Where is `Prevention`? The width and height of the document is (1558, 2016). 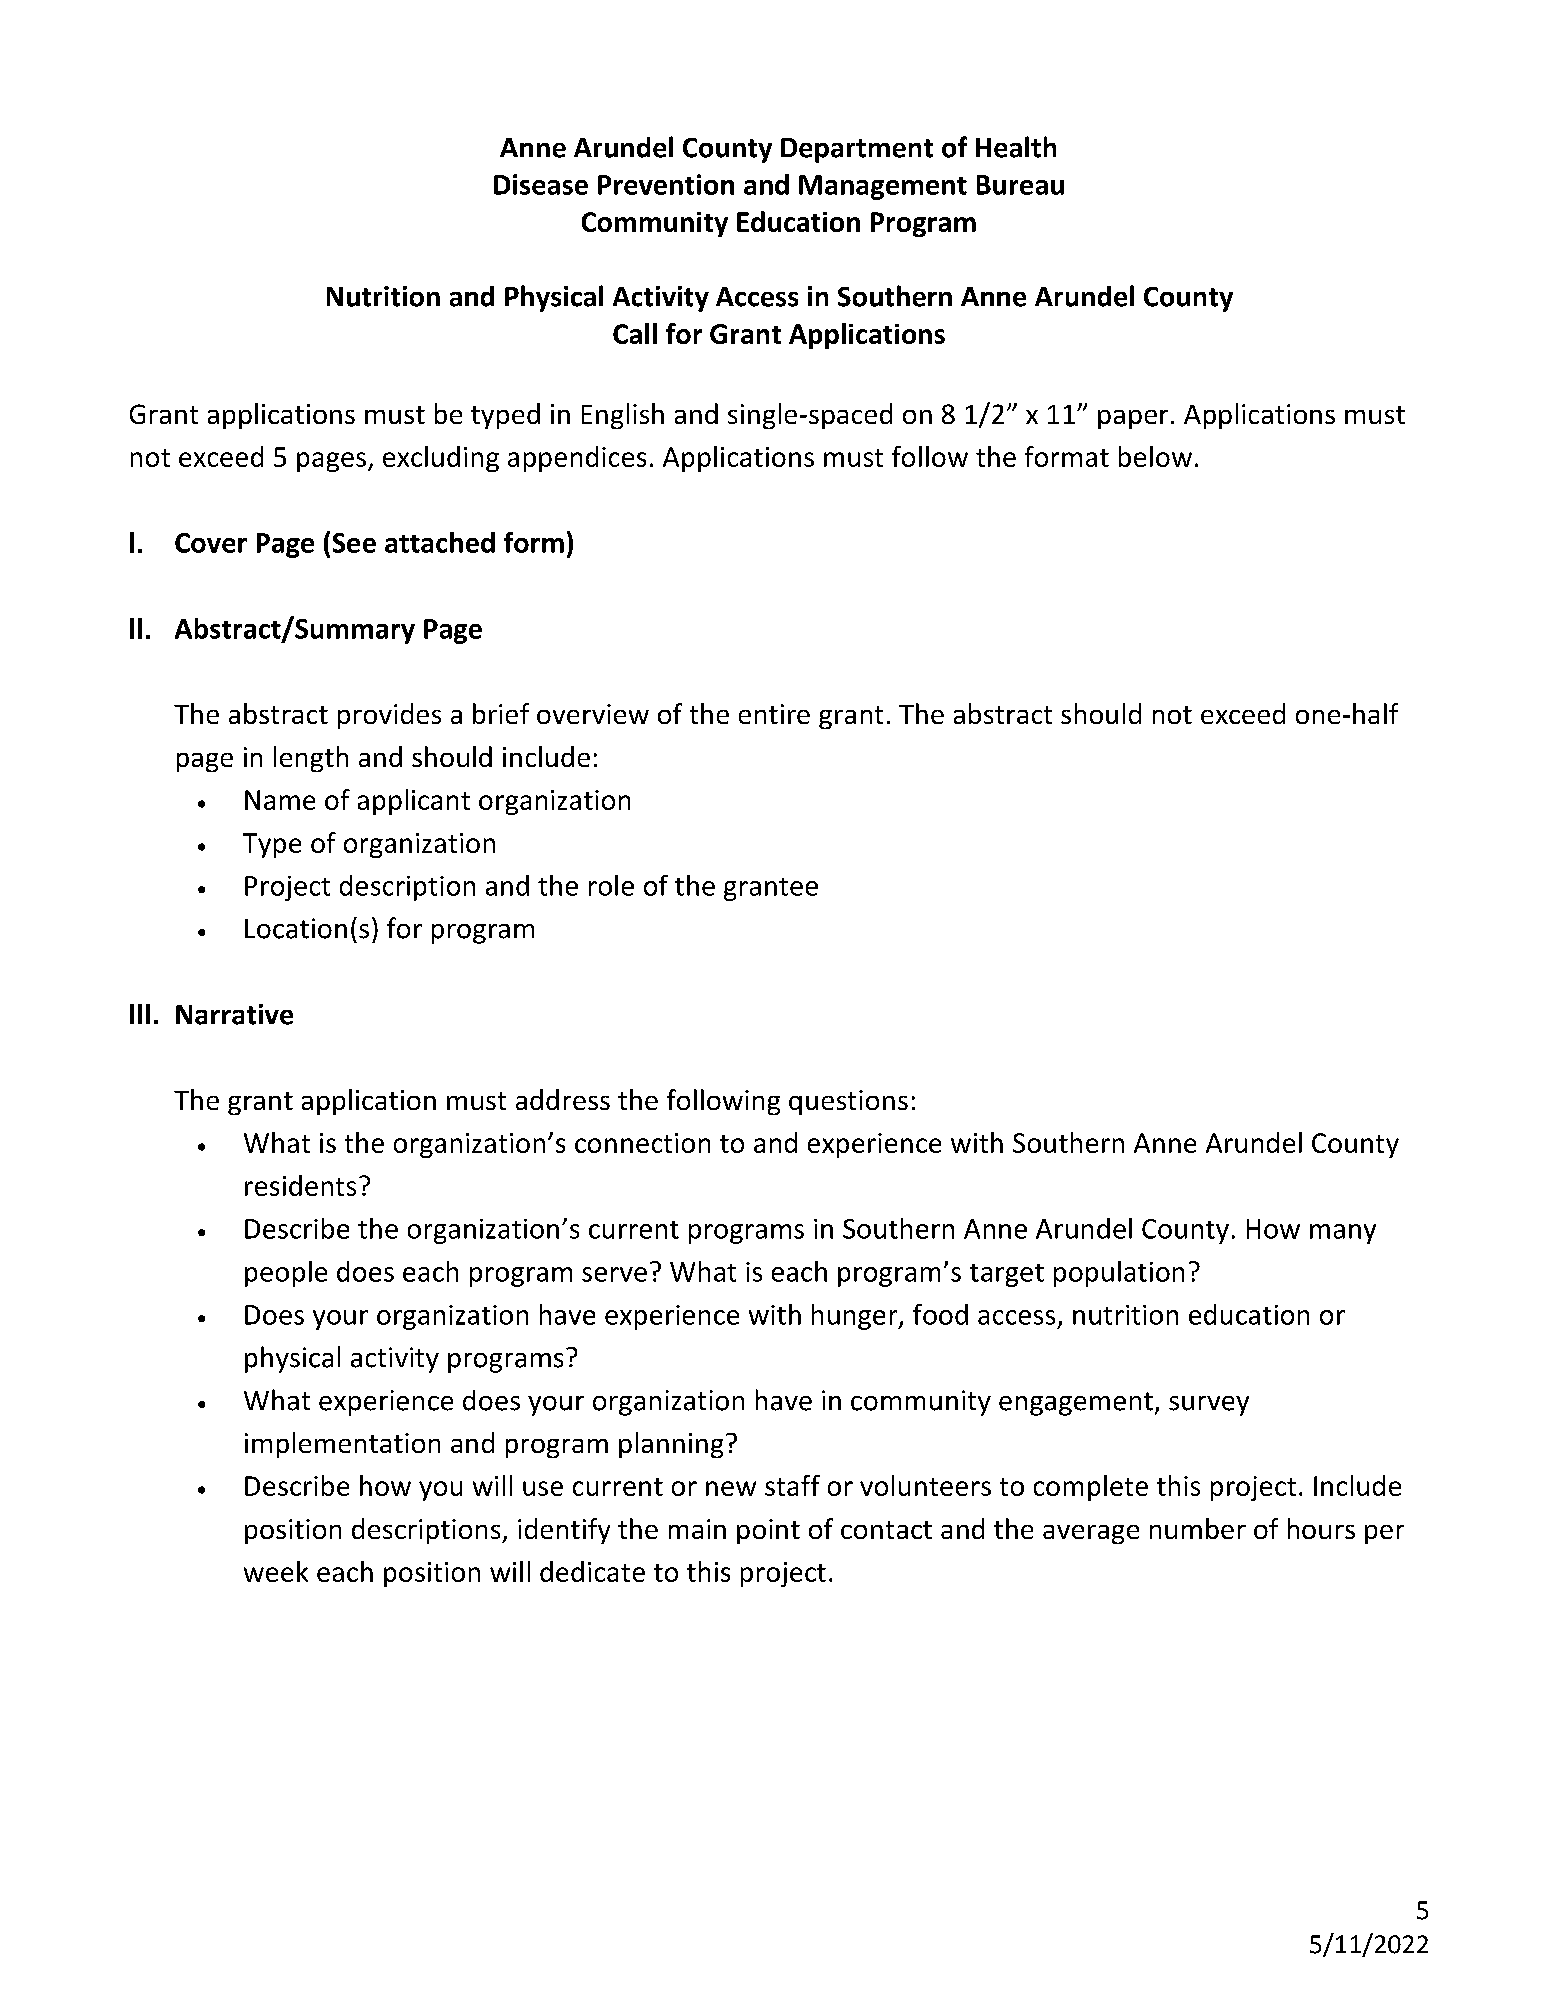
Prevention is located at coordinates (666, 184).
